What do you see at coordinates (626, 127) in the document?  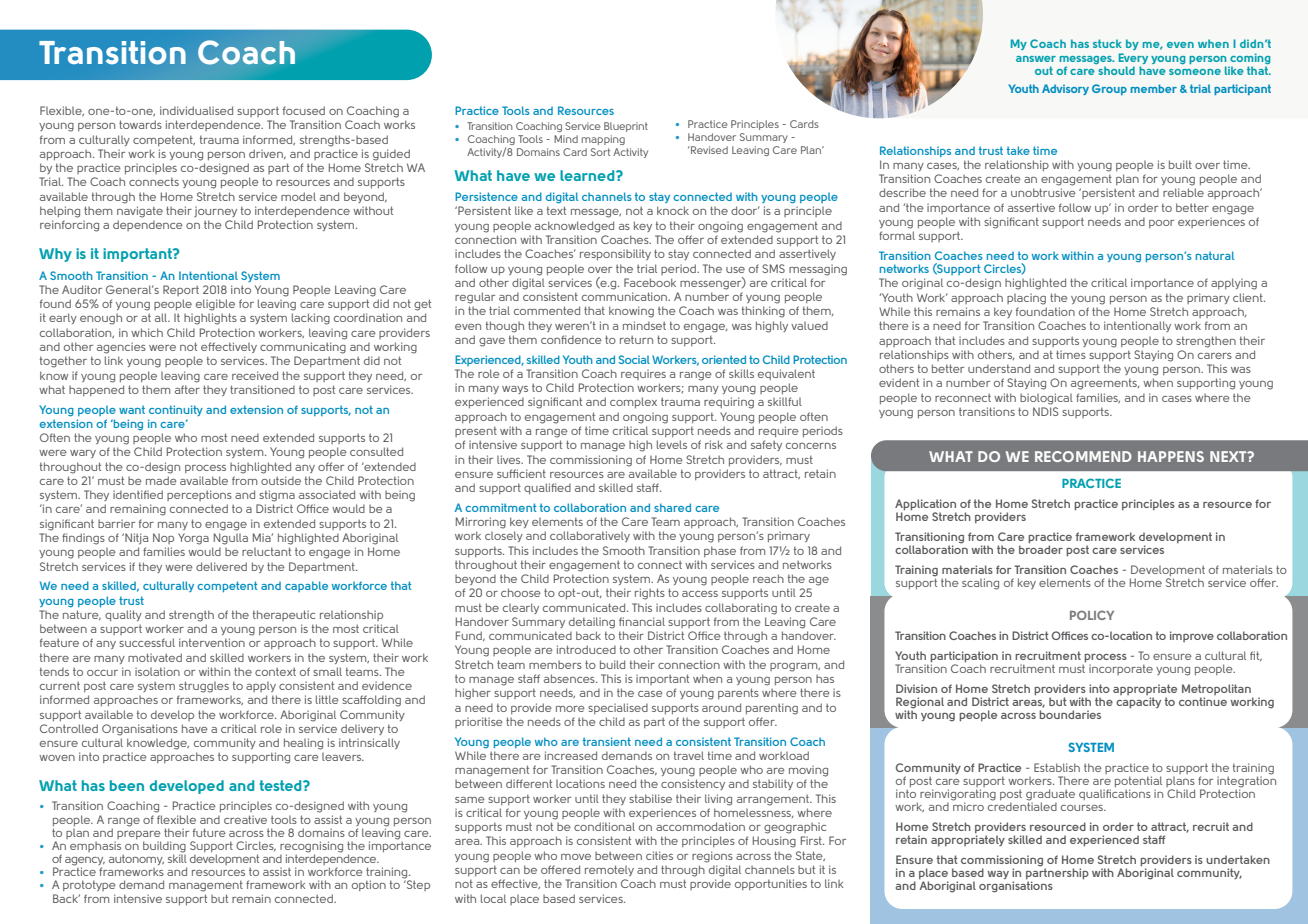 I see `Blueprint` at bounding box center [626, 127].
